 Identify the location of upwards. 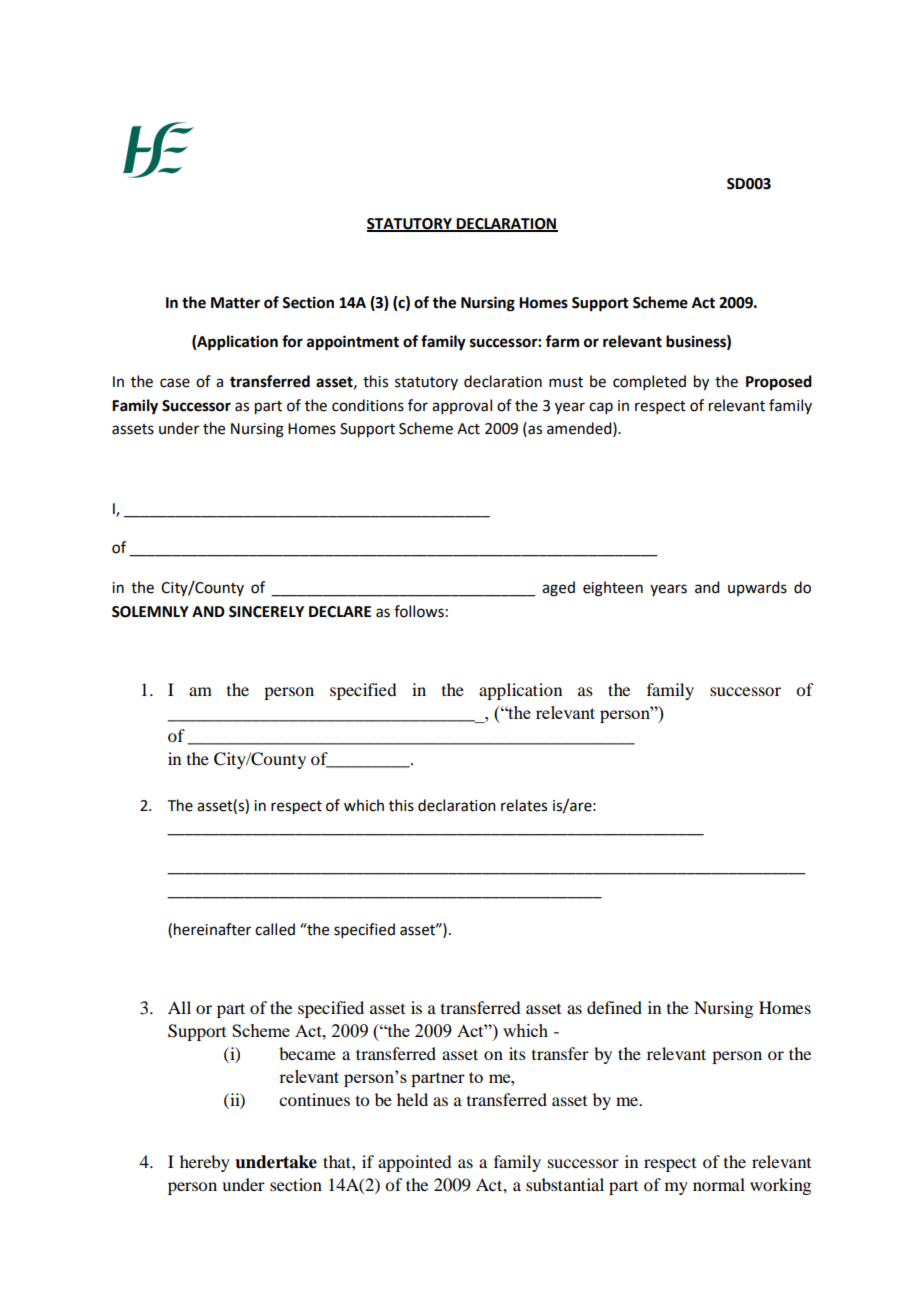
(757, 588).
